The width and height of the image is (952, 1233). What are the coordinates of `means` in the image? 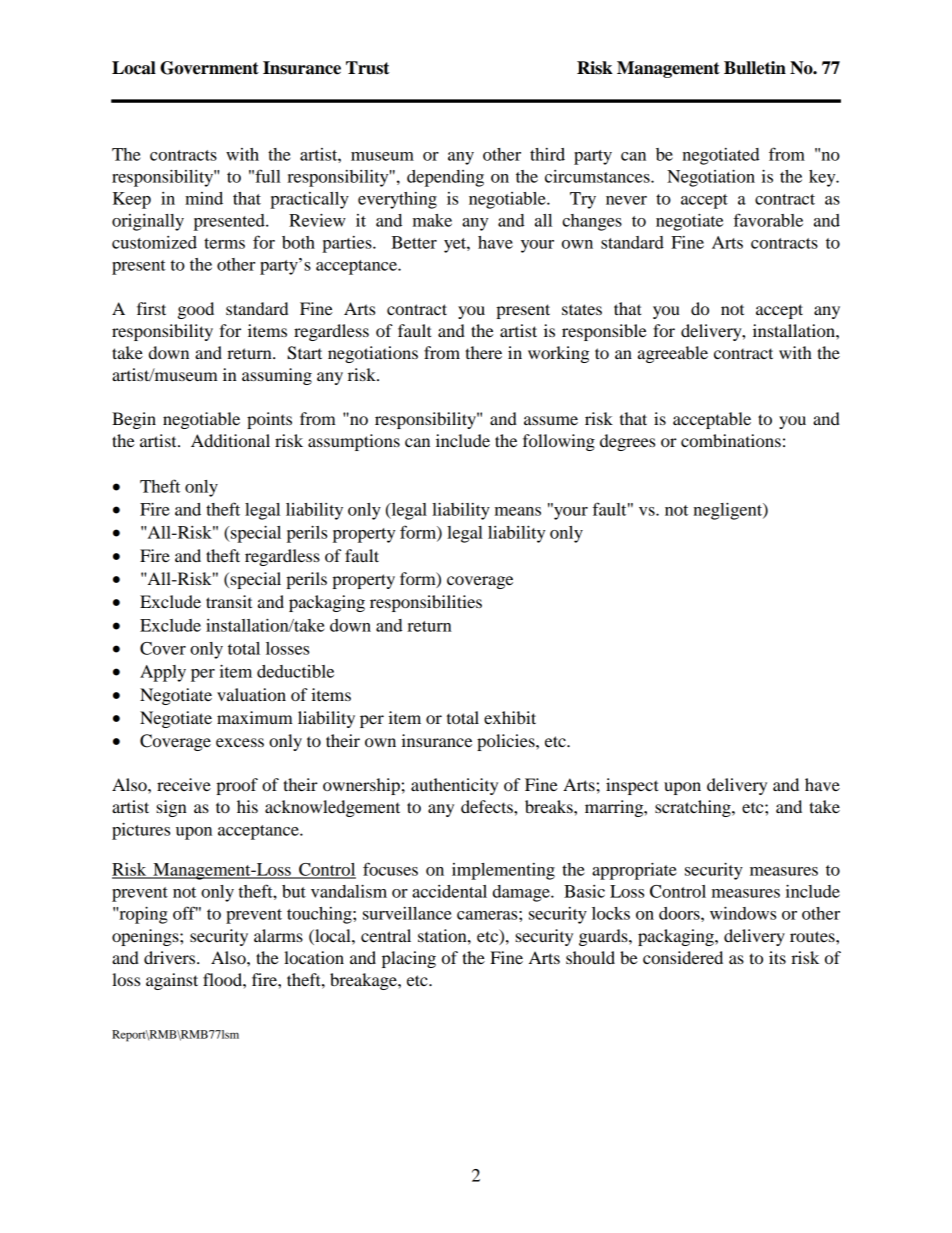 It's located at (518, 511).
